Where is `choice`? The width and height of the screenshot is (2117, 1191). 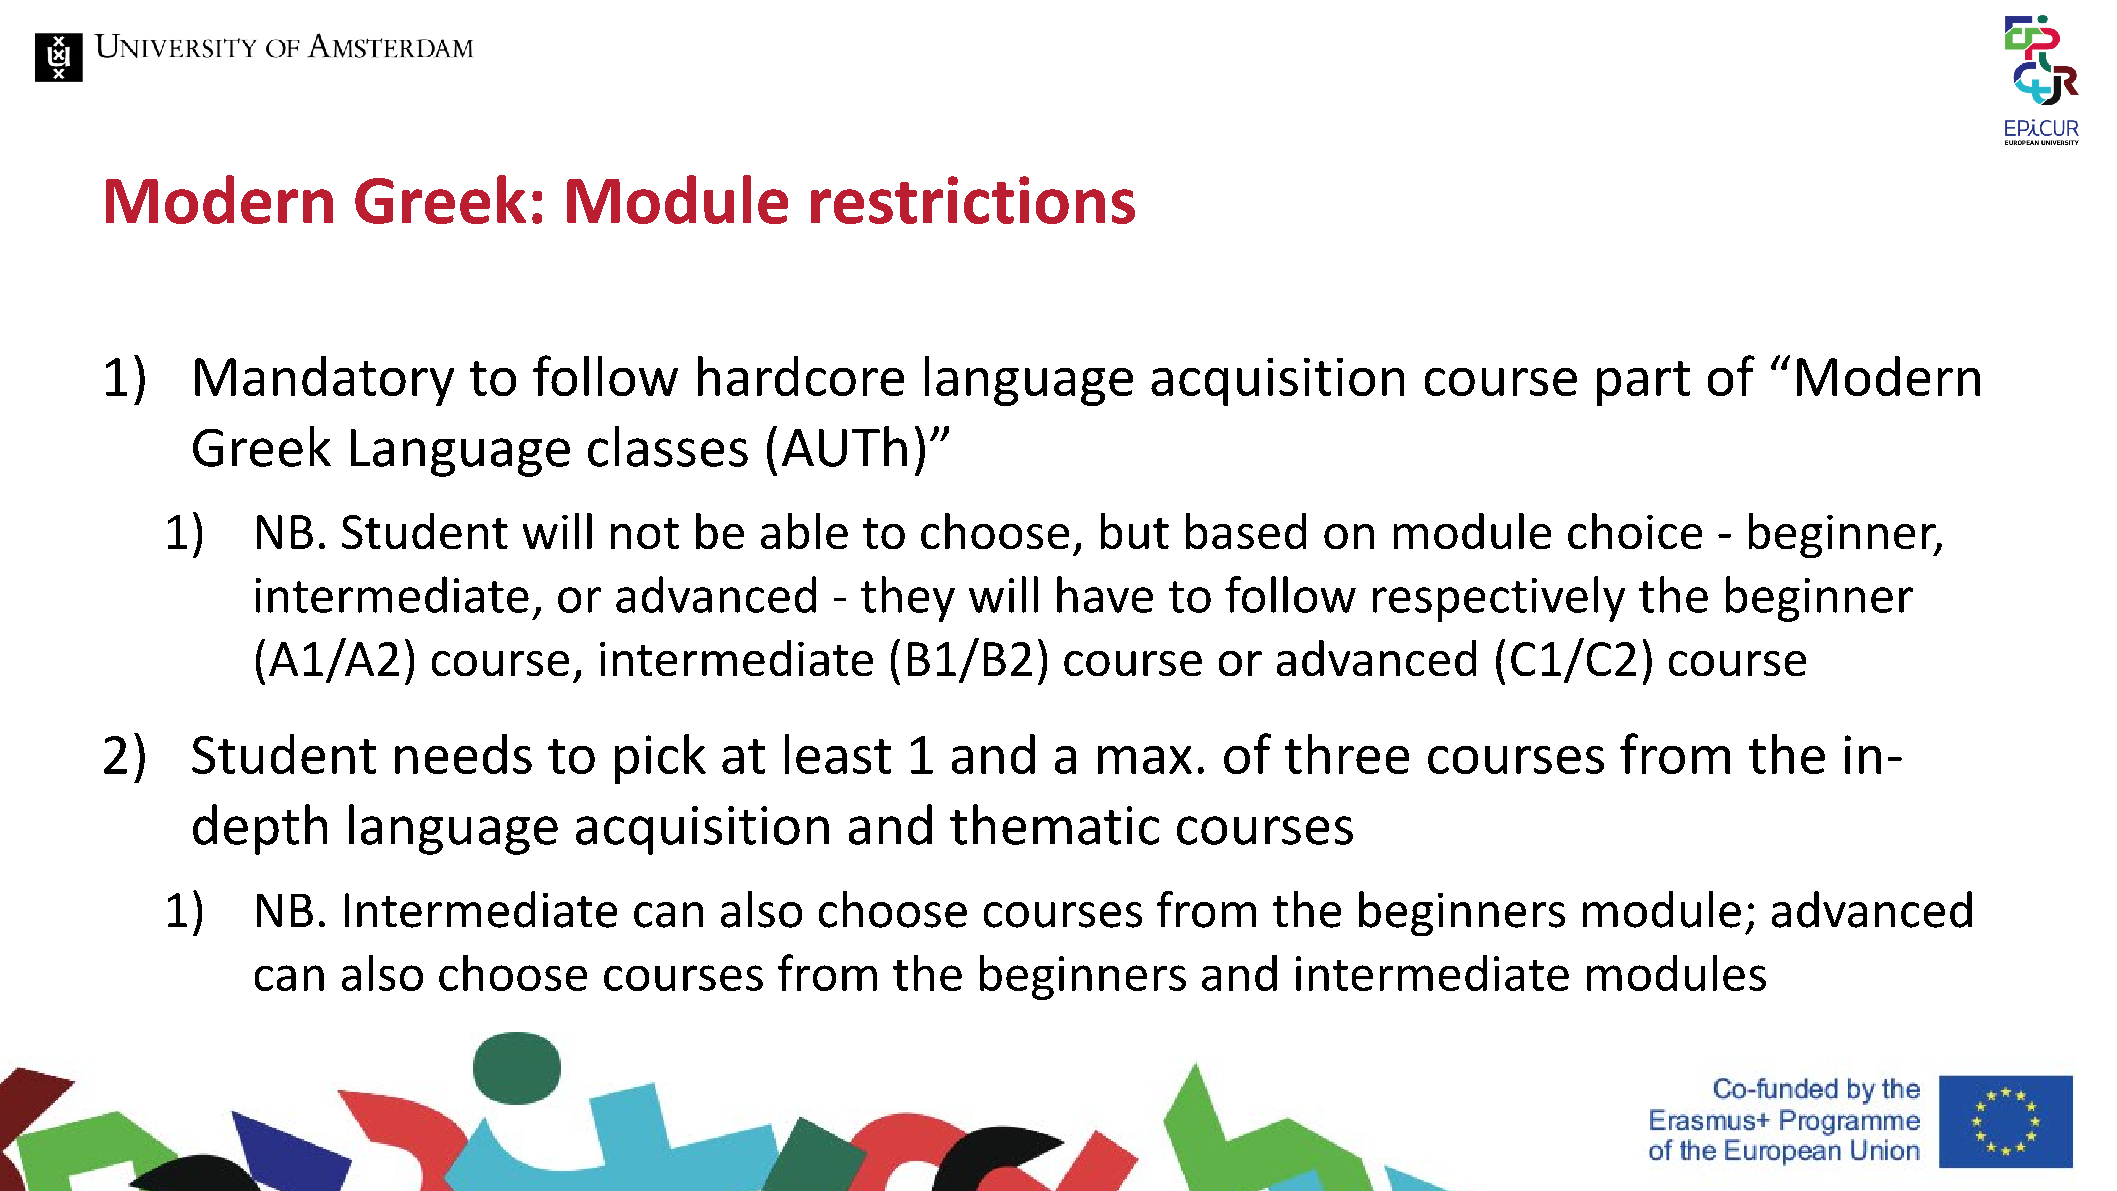
choice is located at coordinates (1635, 531).
